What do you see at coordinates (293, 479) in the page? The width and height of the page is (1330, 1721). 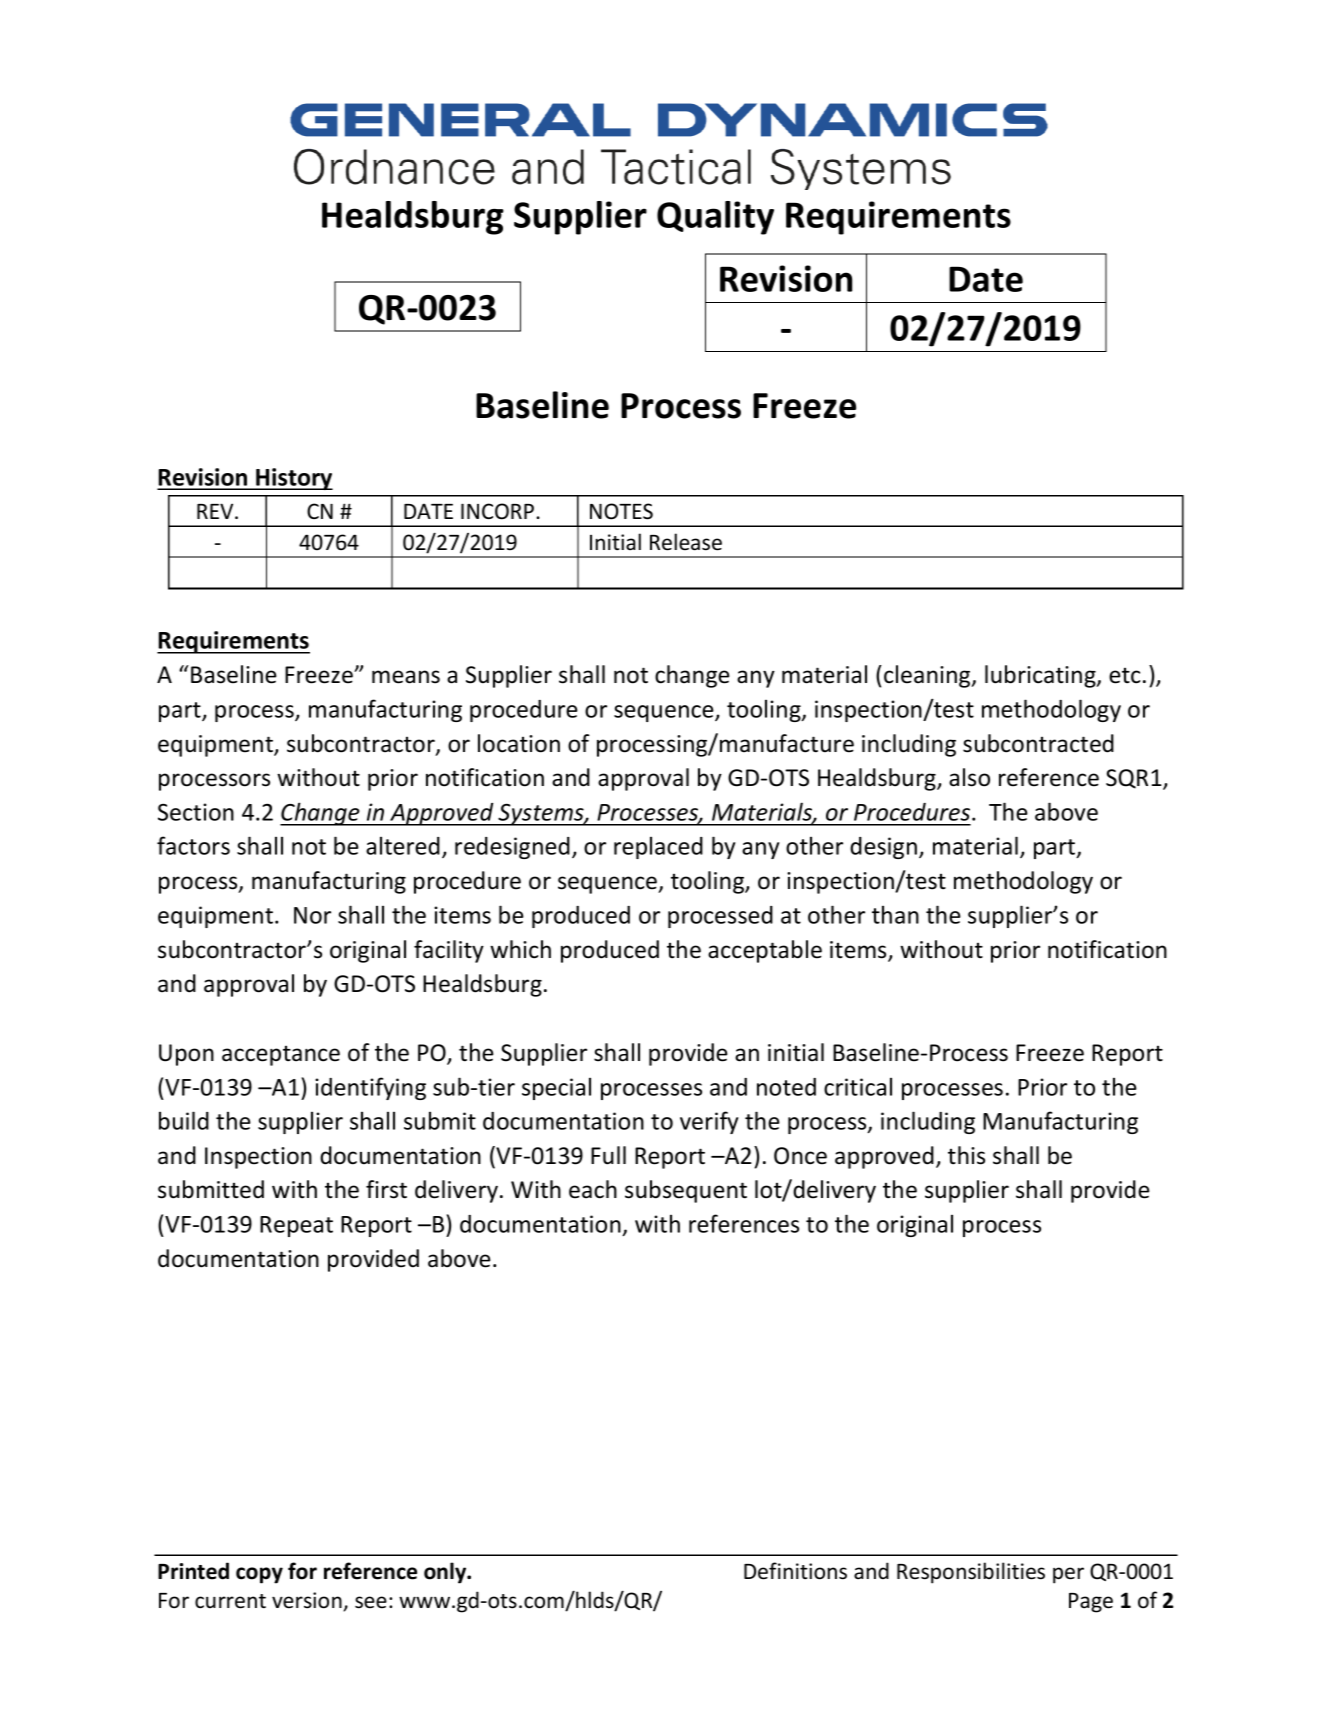 I see `History` at bounding box center [293, 479].
